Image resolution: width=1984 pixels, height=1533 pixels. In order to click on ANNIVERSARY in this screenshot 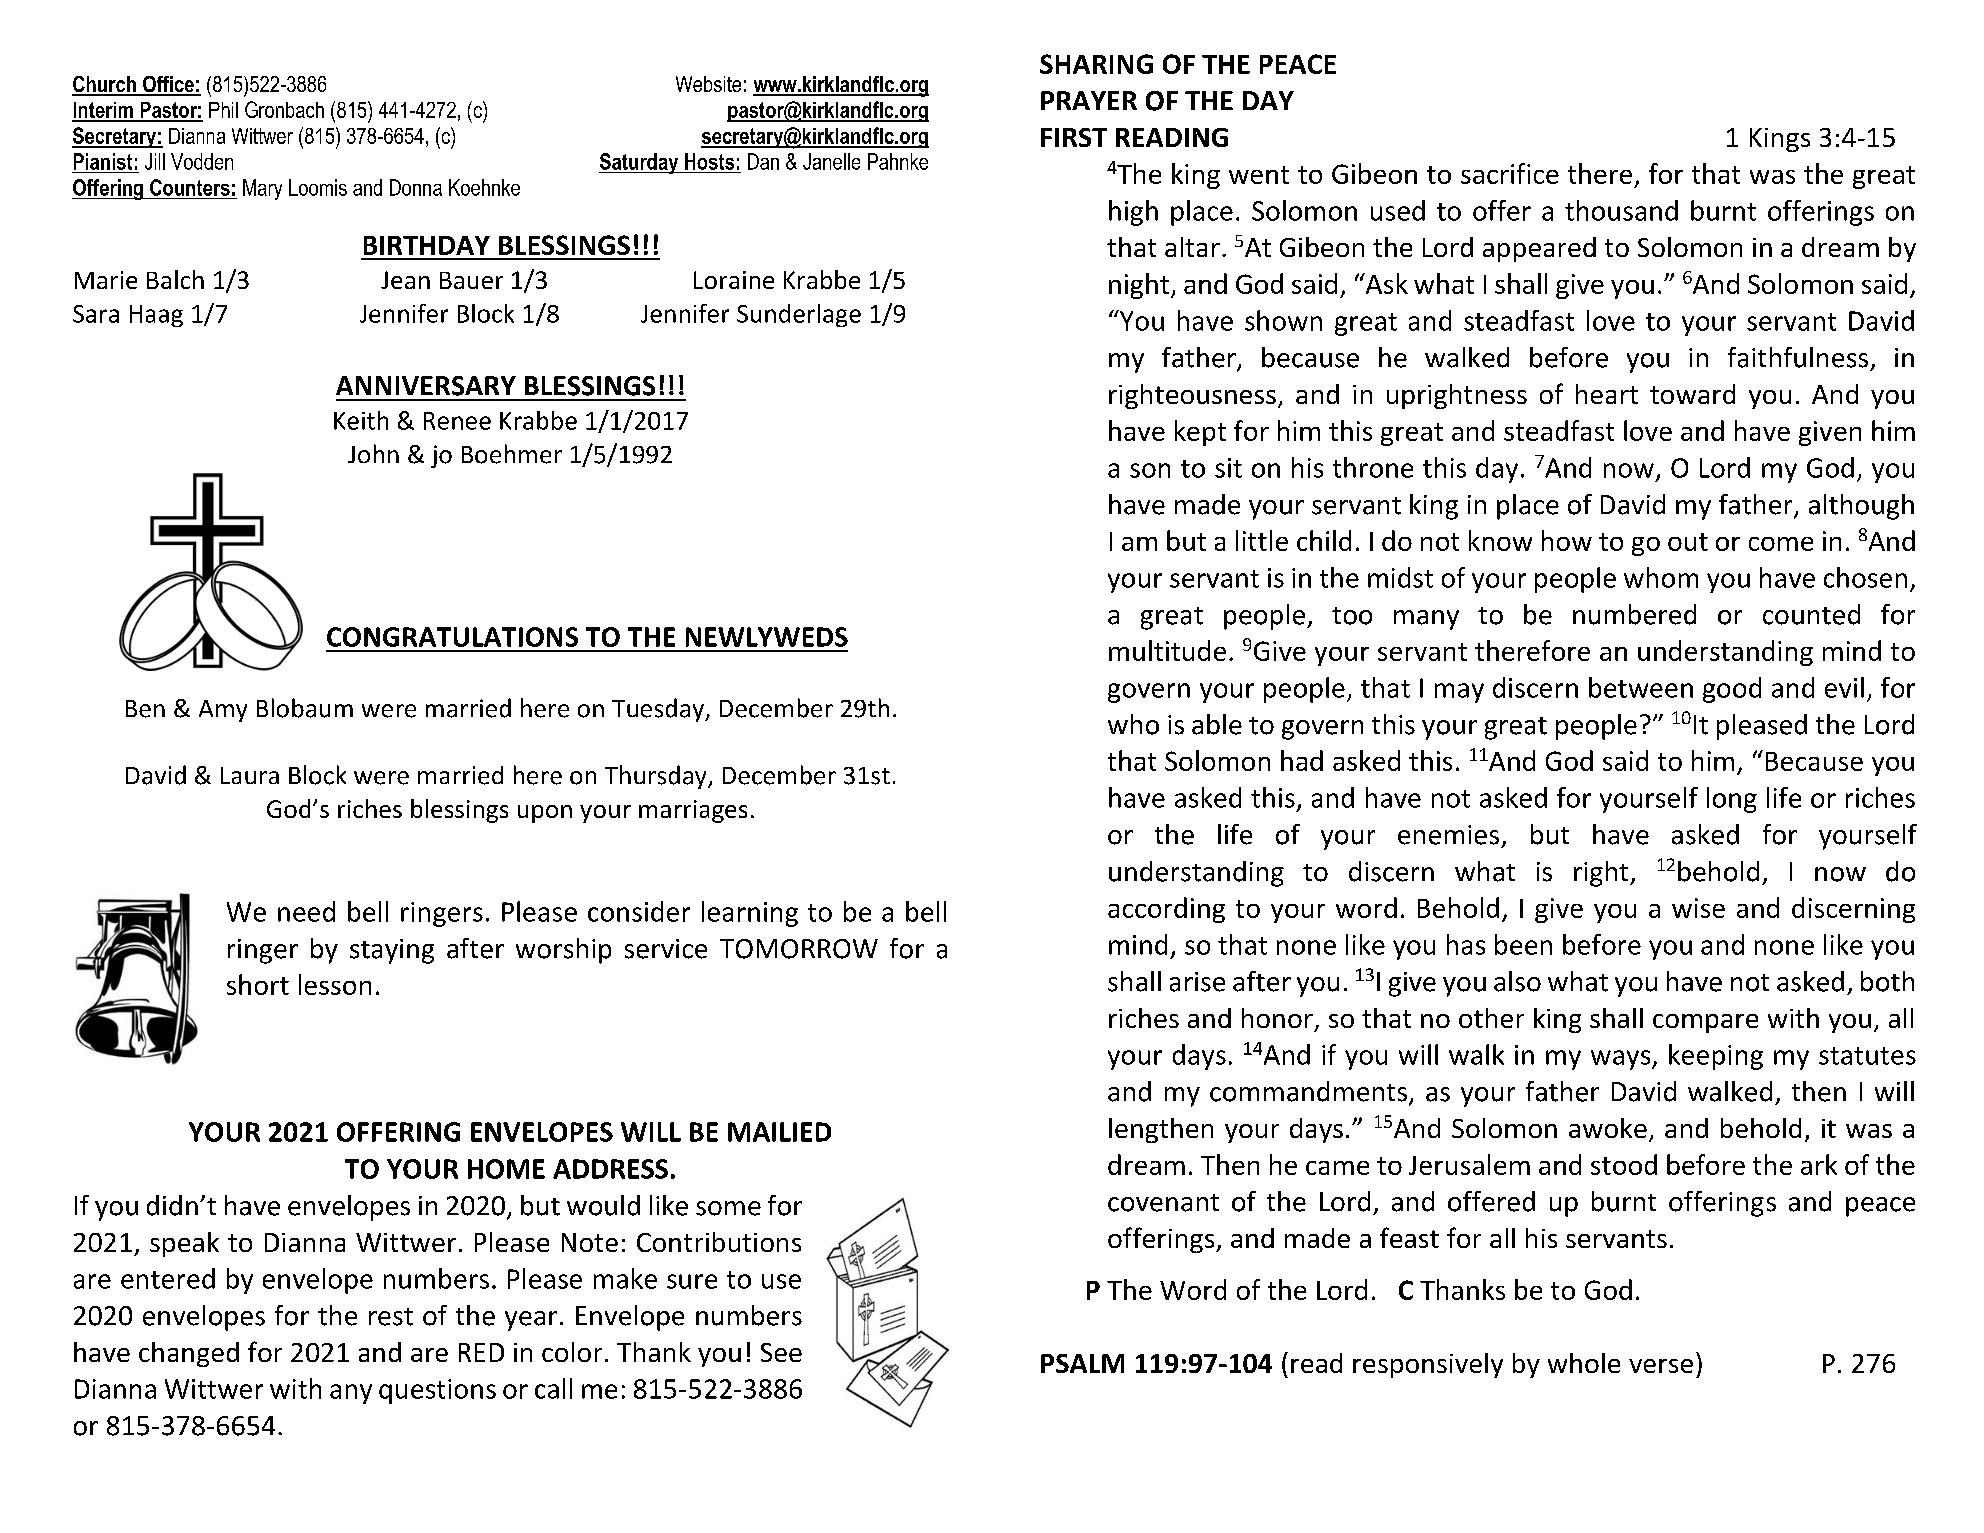, I will do `click(426, 386)`.
